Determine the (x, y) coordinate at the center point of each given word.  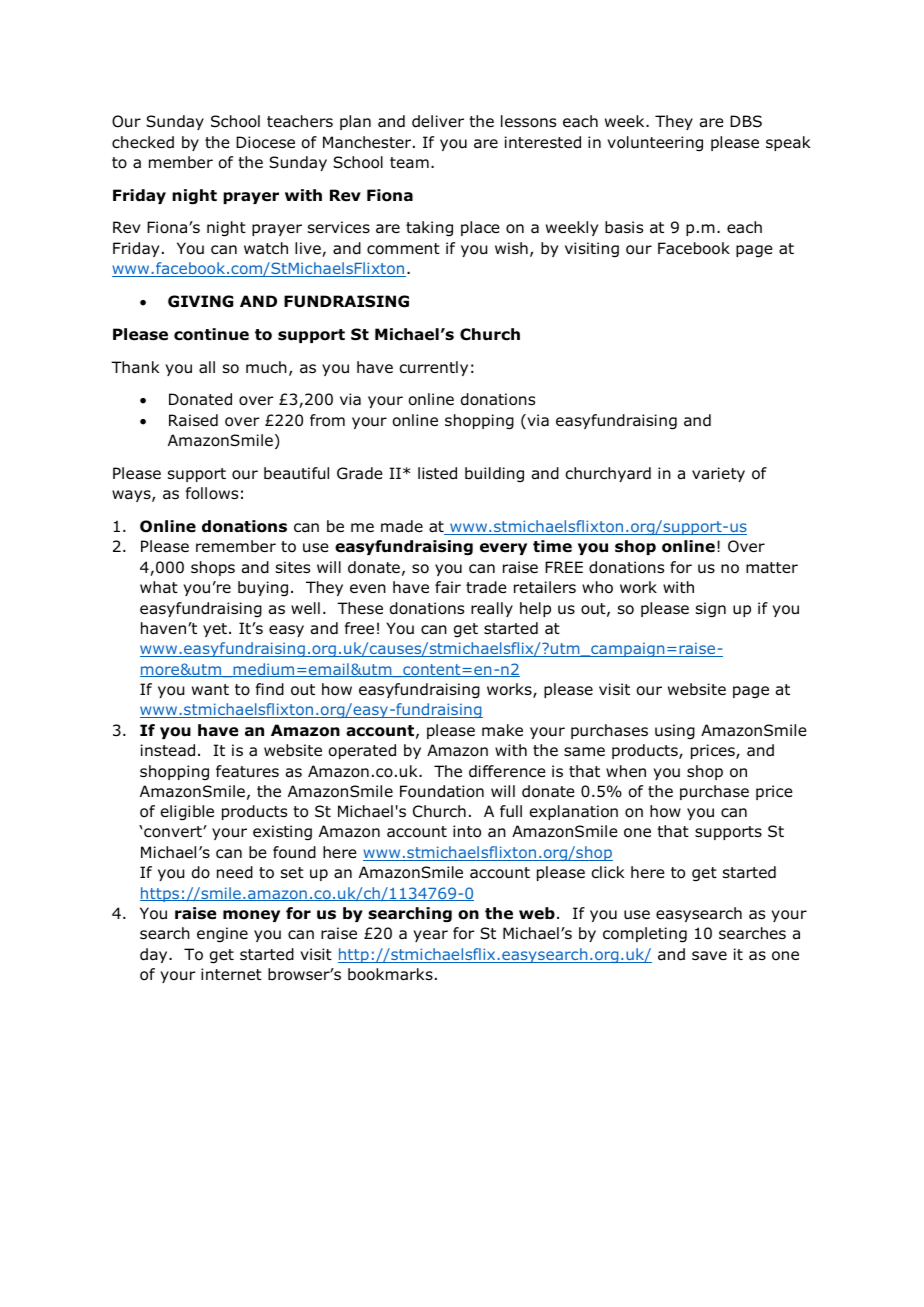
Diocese (265, 142)
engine (222, 935)
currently (434, 368)
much (266, 367)
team (409, 163)
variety (718, 474)
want (210, 690)
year (430, 936)
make (502, 730)
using (675, 732)
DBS (746, 121)
